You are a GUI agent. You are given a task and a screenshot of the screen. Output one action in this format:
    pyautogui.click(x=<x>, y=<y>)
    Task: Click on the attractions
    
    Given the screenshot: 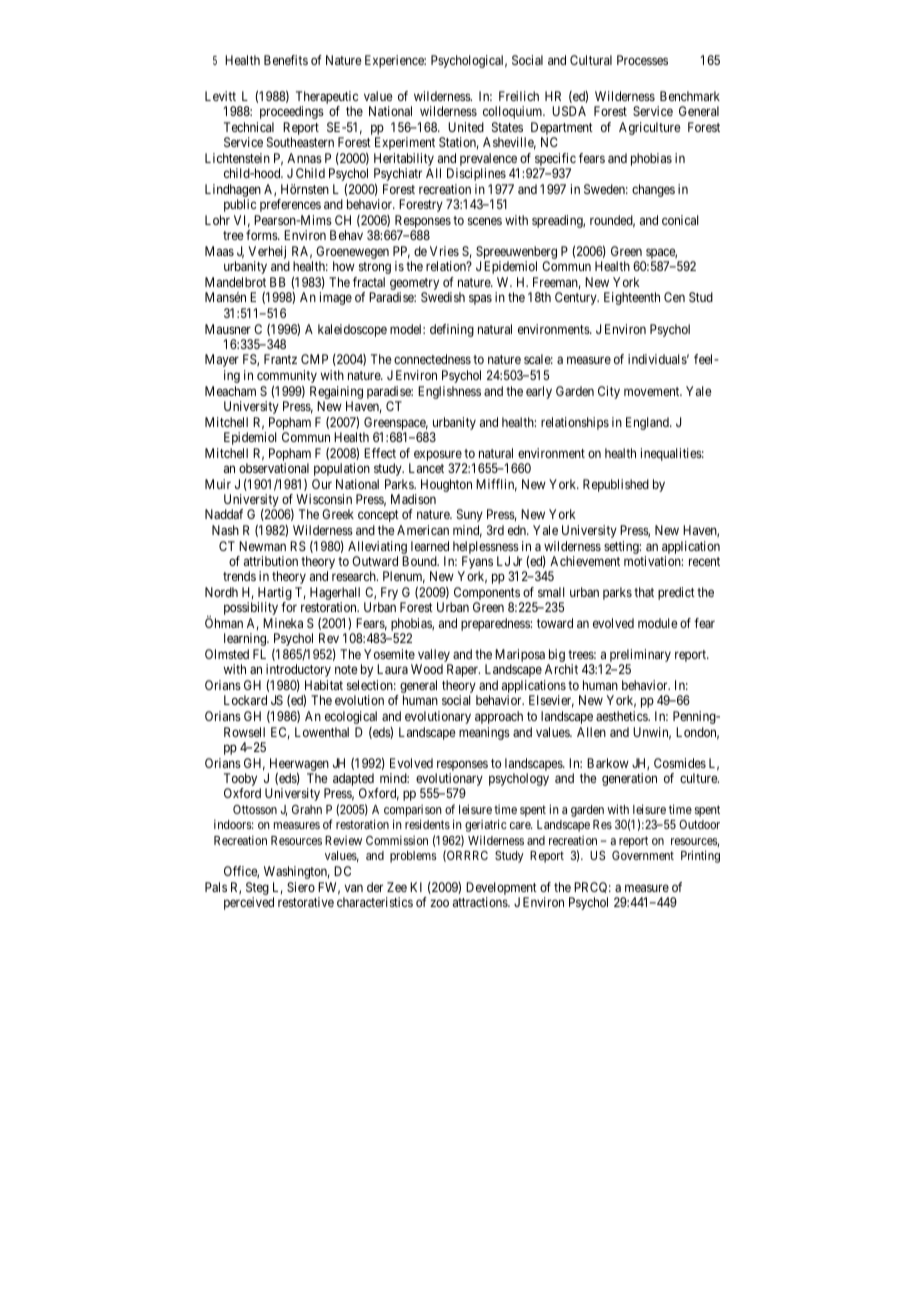 What is the action you would take?
    pyautogui.click(x=481, y=902)
